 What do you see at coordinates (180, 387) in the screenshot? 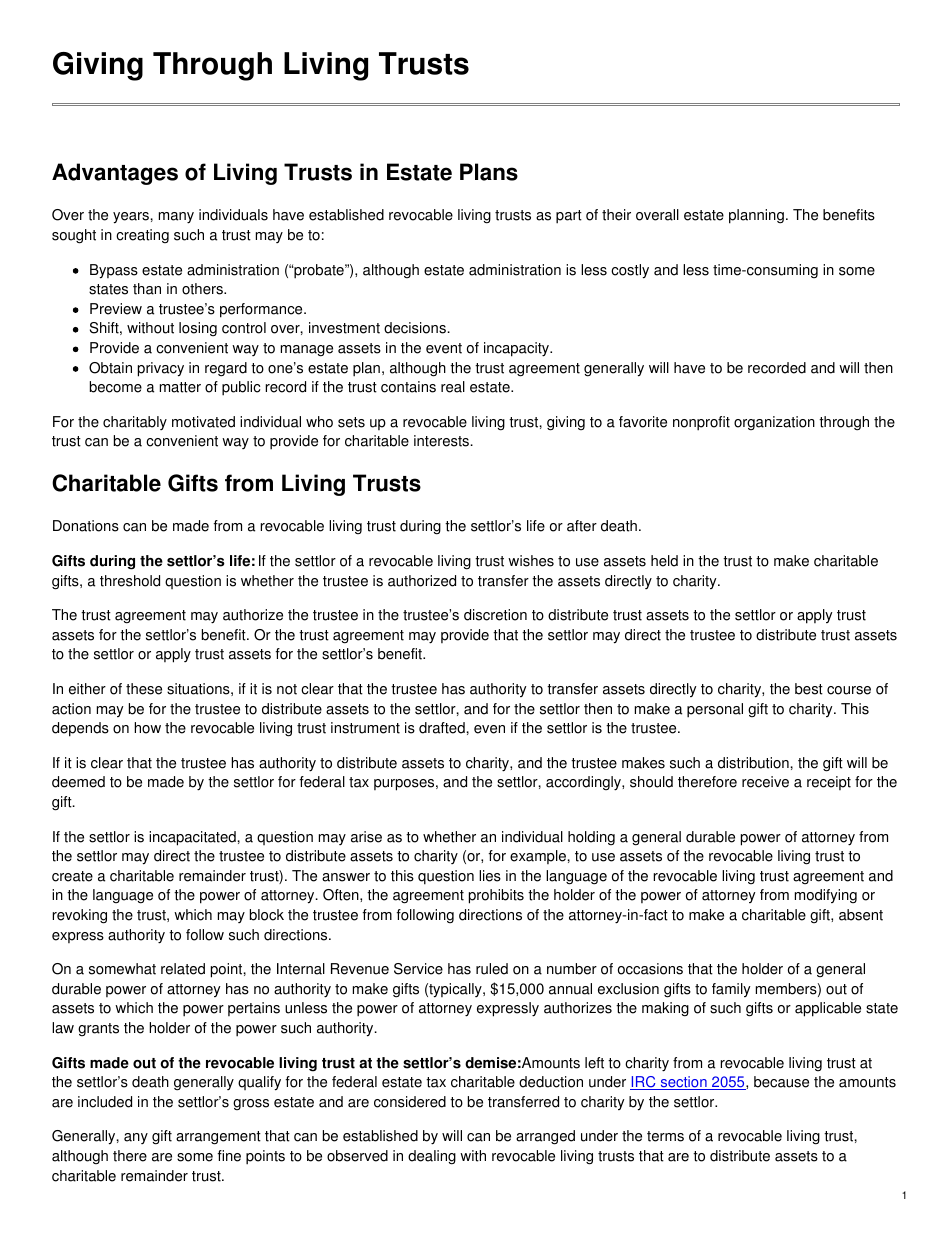
I see `matter` at bounding box center [180, 387].
